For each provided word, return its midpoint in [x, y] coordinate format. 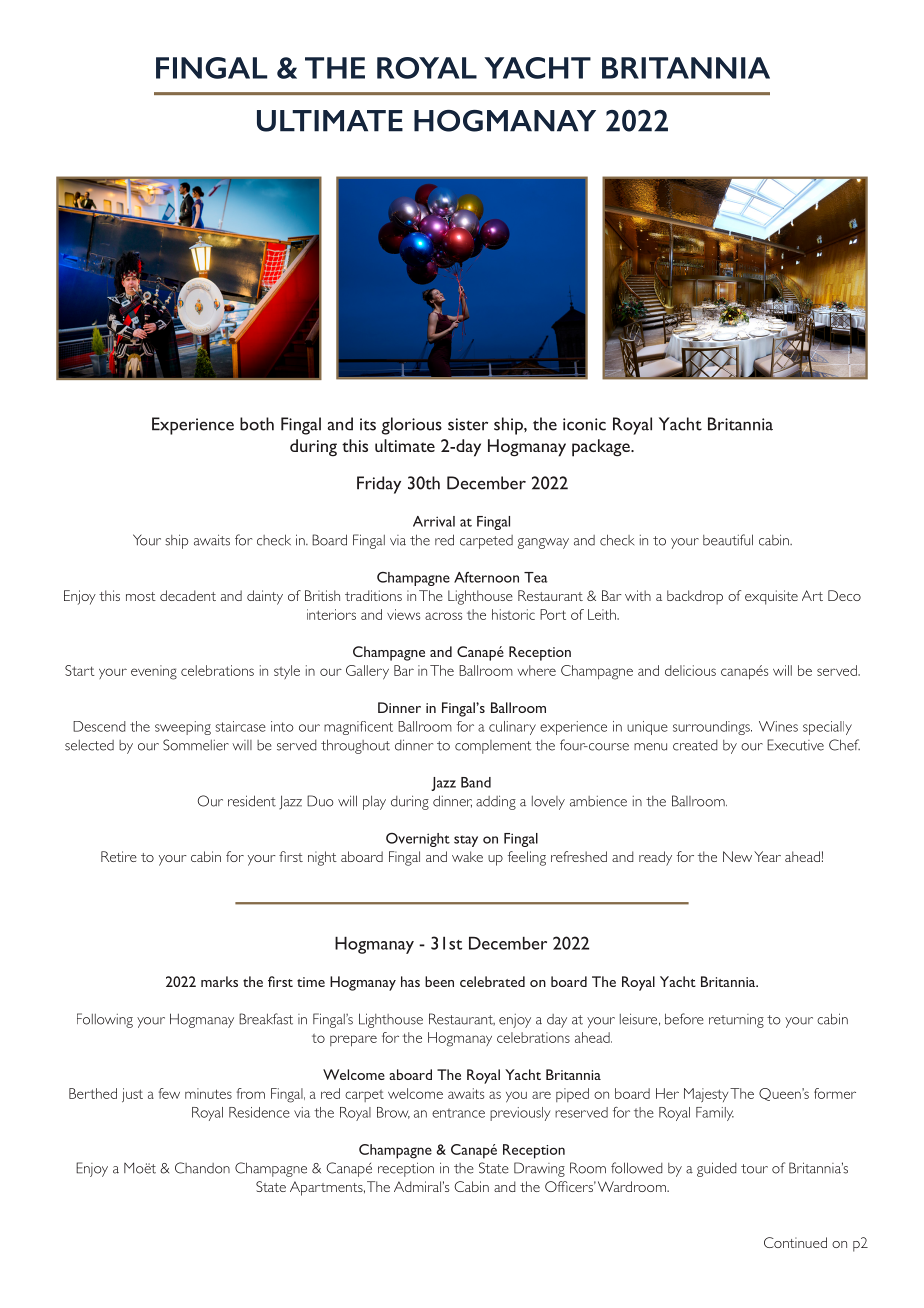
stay [466, 841]
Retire [119, 856]
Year [767, 856]
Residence [259, 1112]
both [257, 424]
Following [105, 1020]
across [443, 616]
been [439, 981]
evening [154, 672]
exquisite [771, 597]
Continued [795, 1242]
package [602, 448]
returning [736, 1021]
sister [468, 424]
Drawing [539, 1169]
